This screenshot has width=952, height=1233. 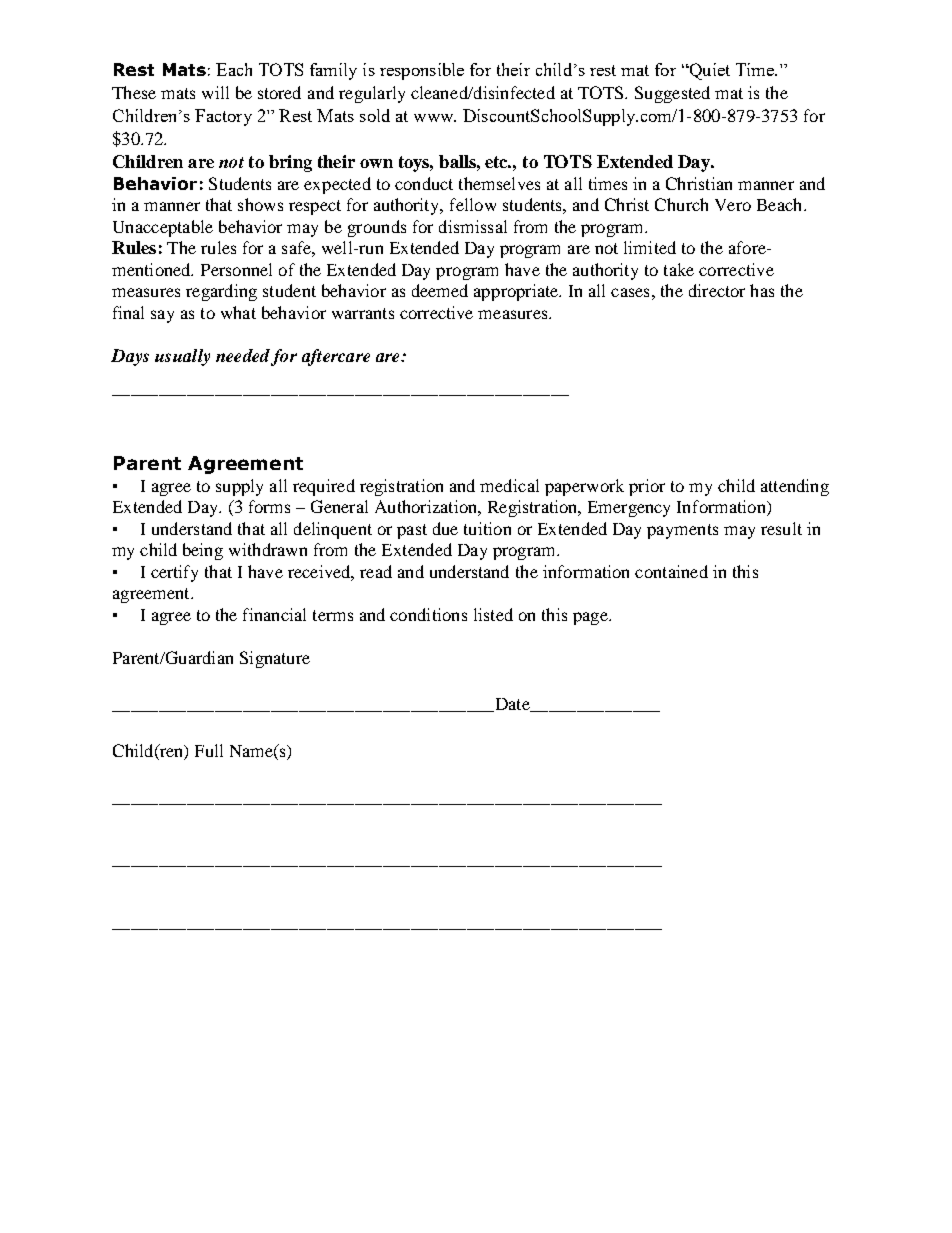 I want to click on responsible, so click(x=422, y=71).
